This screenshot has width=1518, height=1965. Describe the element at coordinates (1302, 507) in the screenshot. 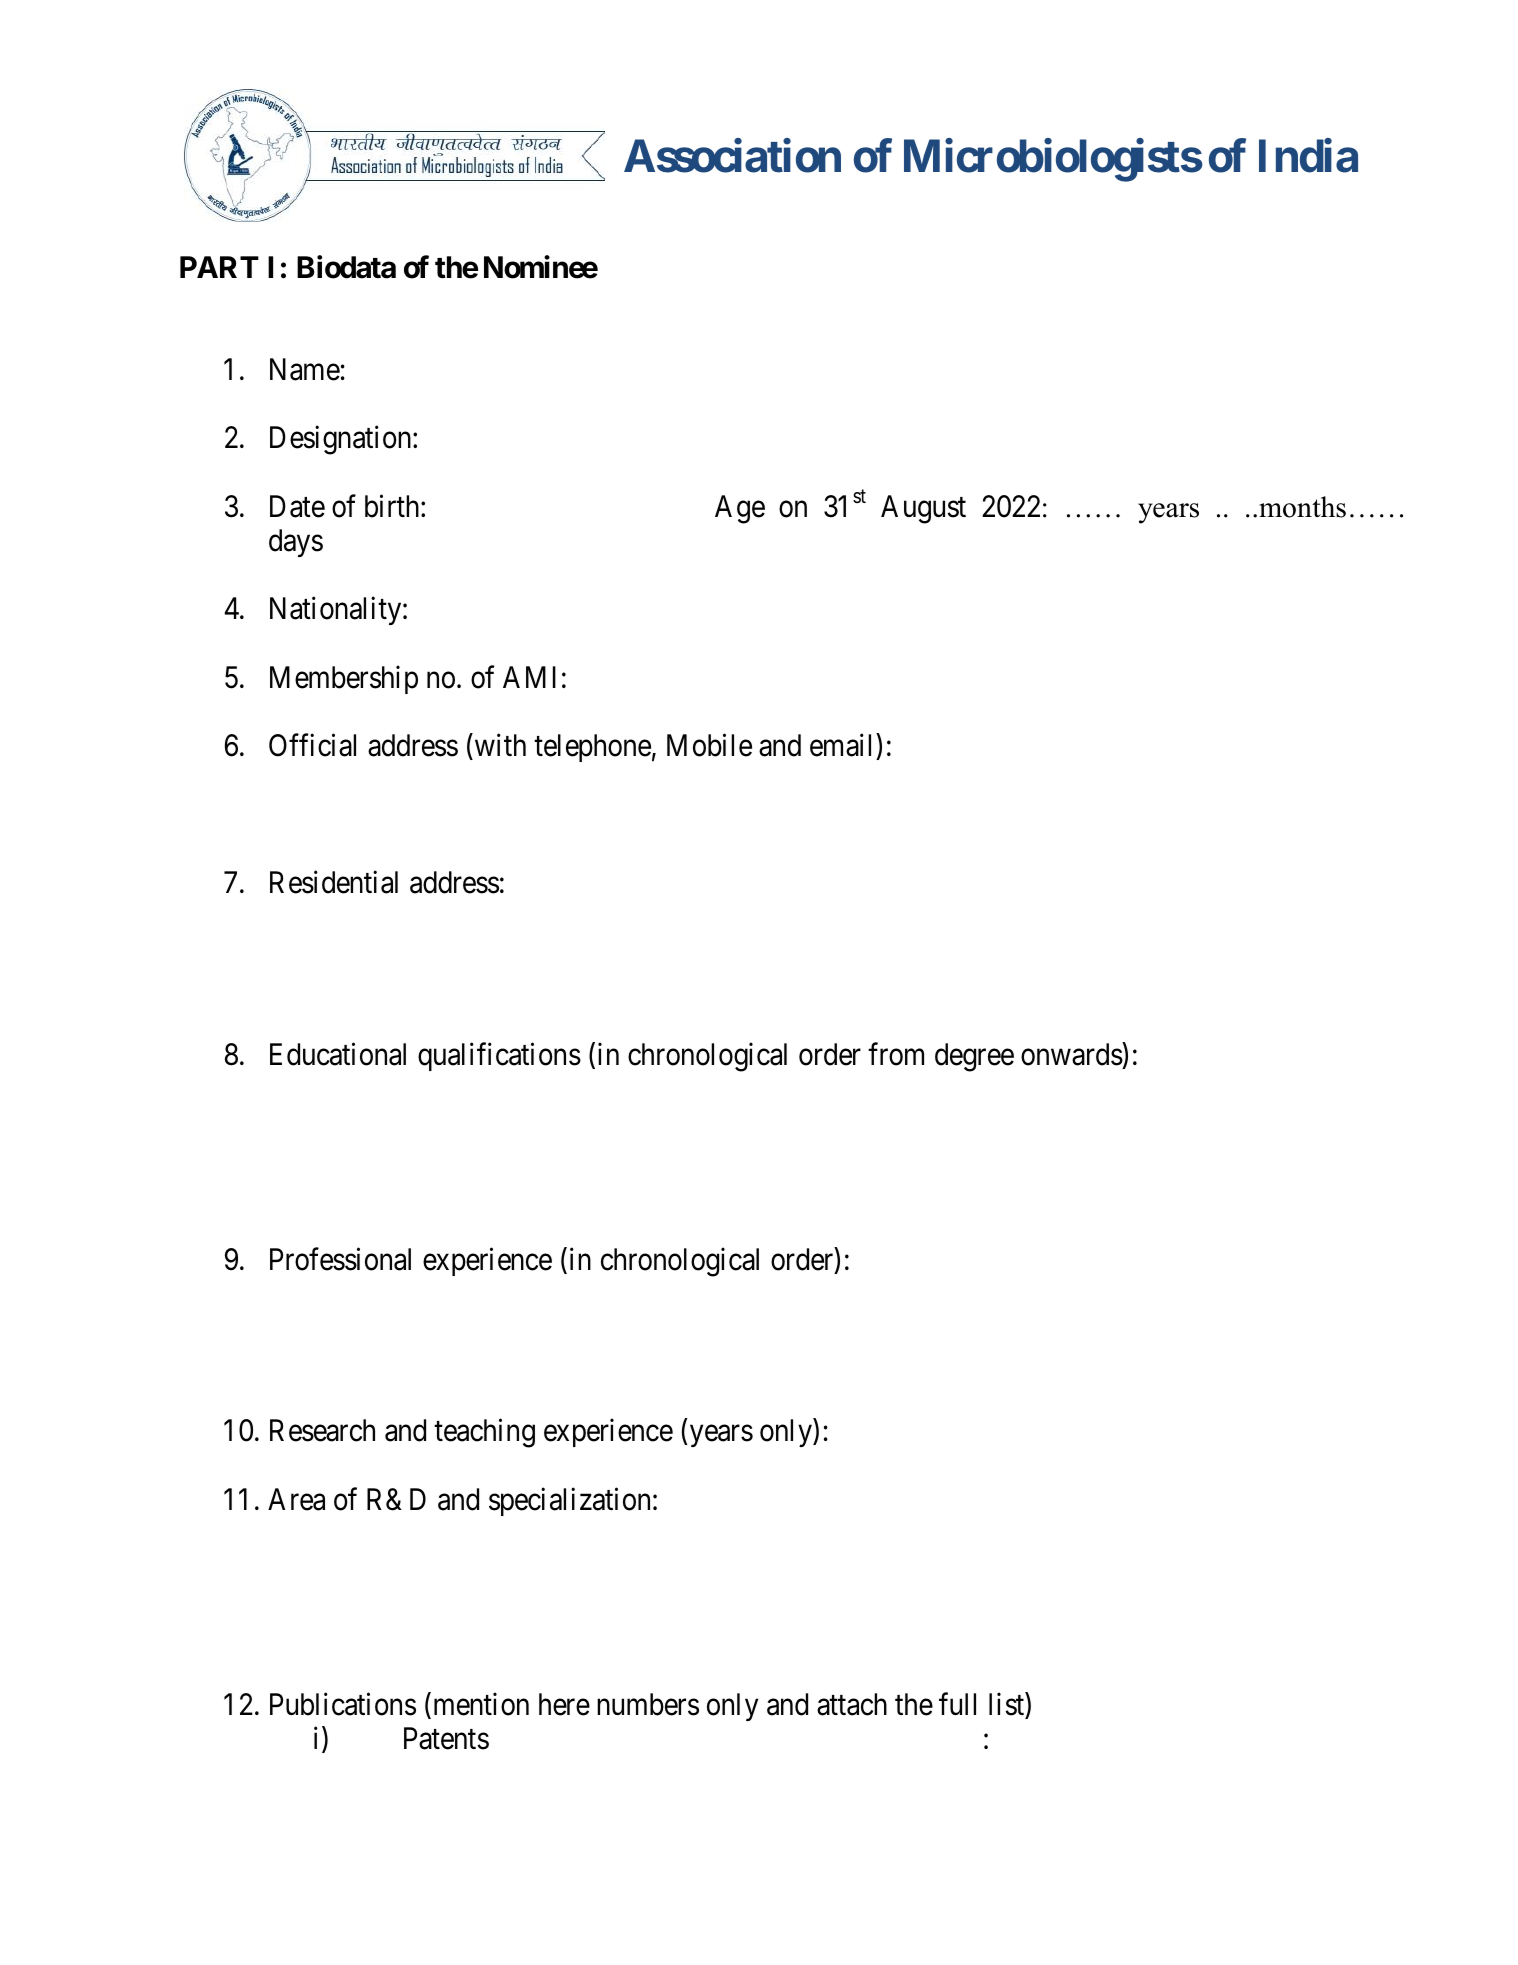

I see `months` at that location.
